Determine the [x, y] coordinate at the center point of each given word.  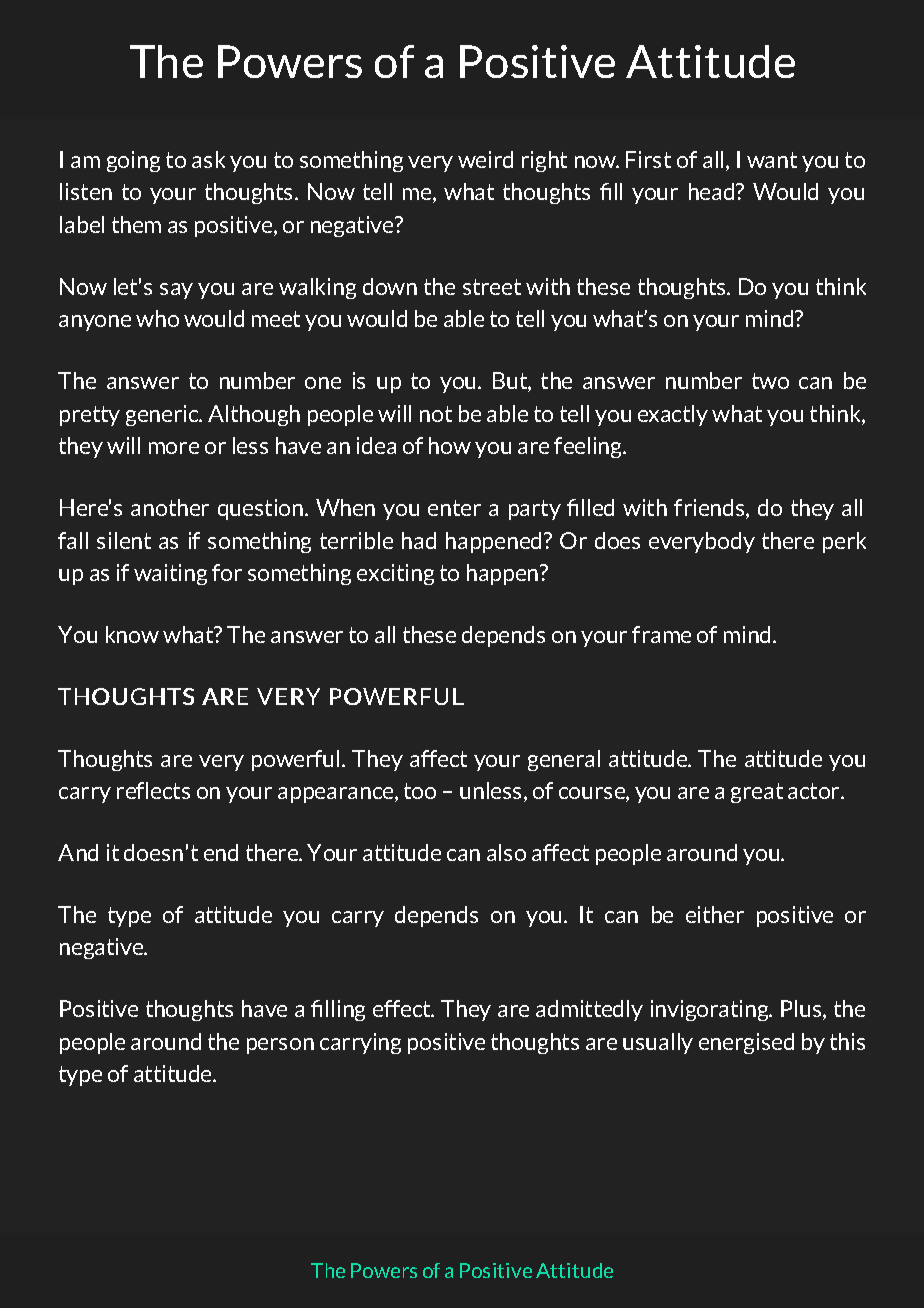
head [711, 191]
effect [403, 1008]
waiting [170, 574]
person [280, 1046]
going [133, 161]
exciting [395, 574]
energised [746, 1043]
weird [485, 159]
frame [661, 634]
